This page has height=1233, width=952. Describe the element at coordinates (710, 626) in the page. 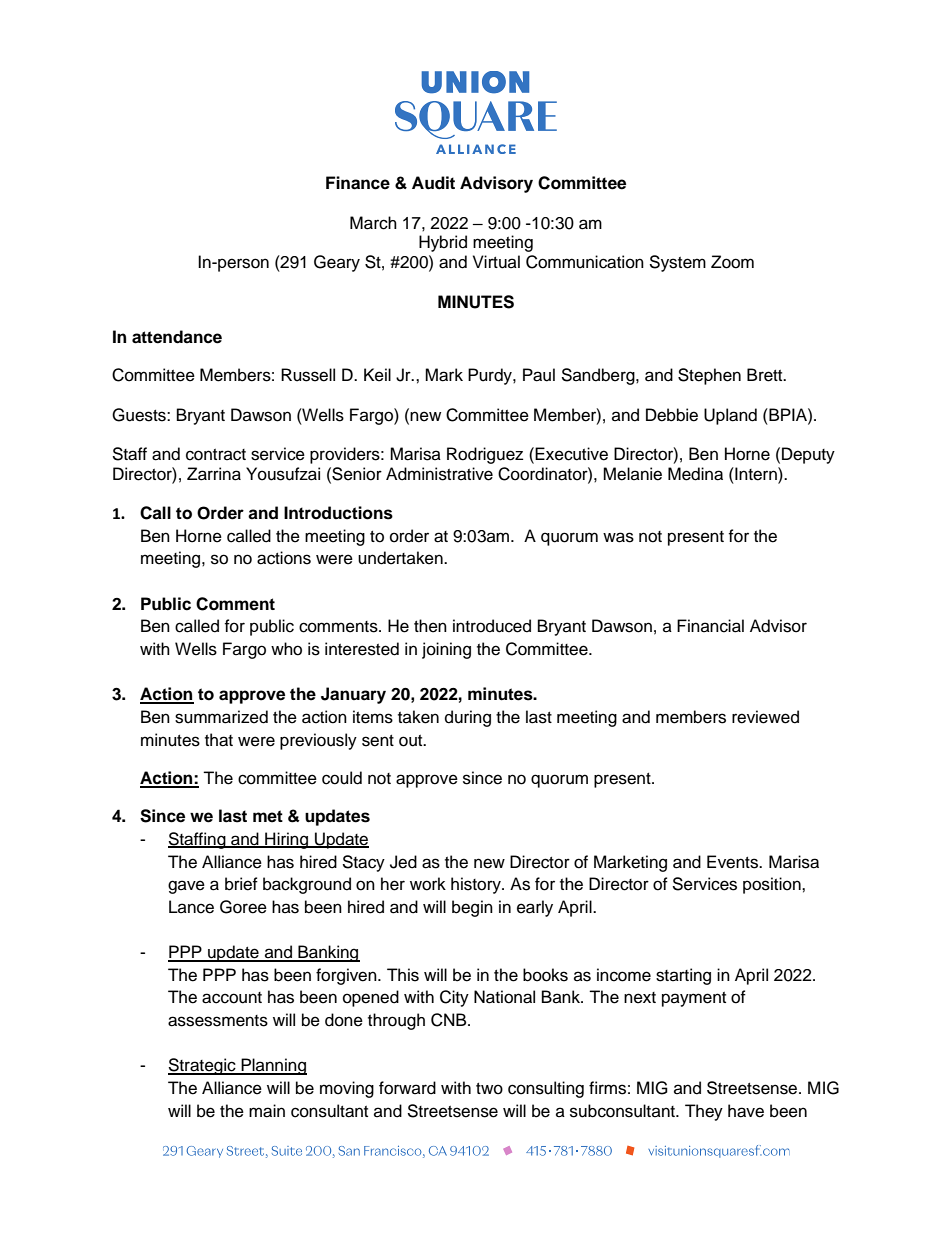

I see `Financial` at that location.
